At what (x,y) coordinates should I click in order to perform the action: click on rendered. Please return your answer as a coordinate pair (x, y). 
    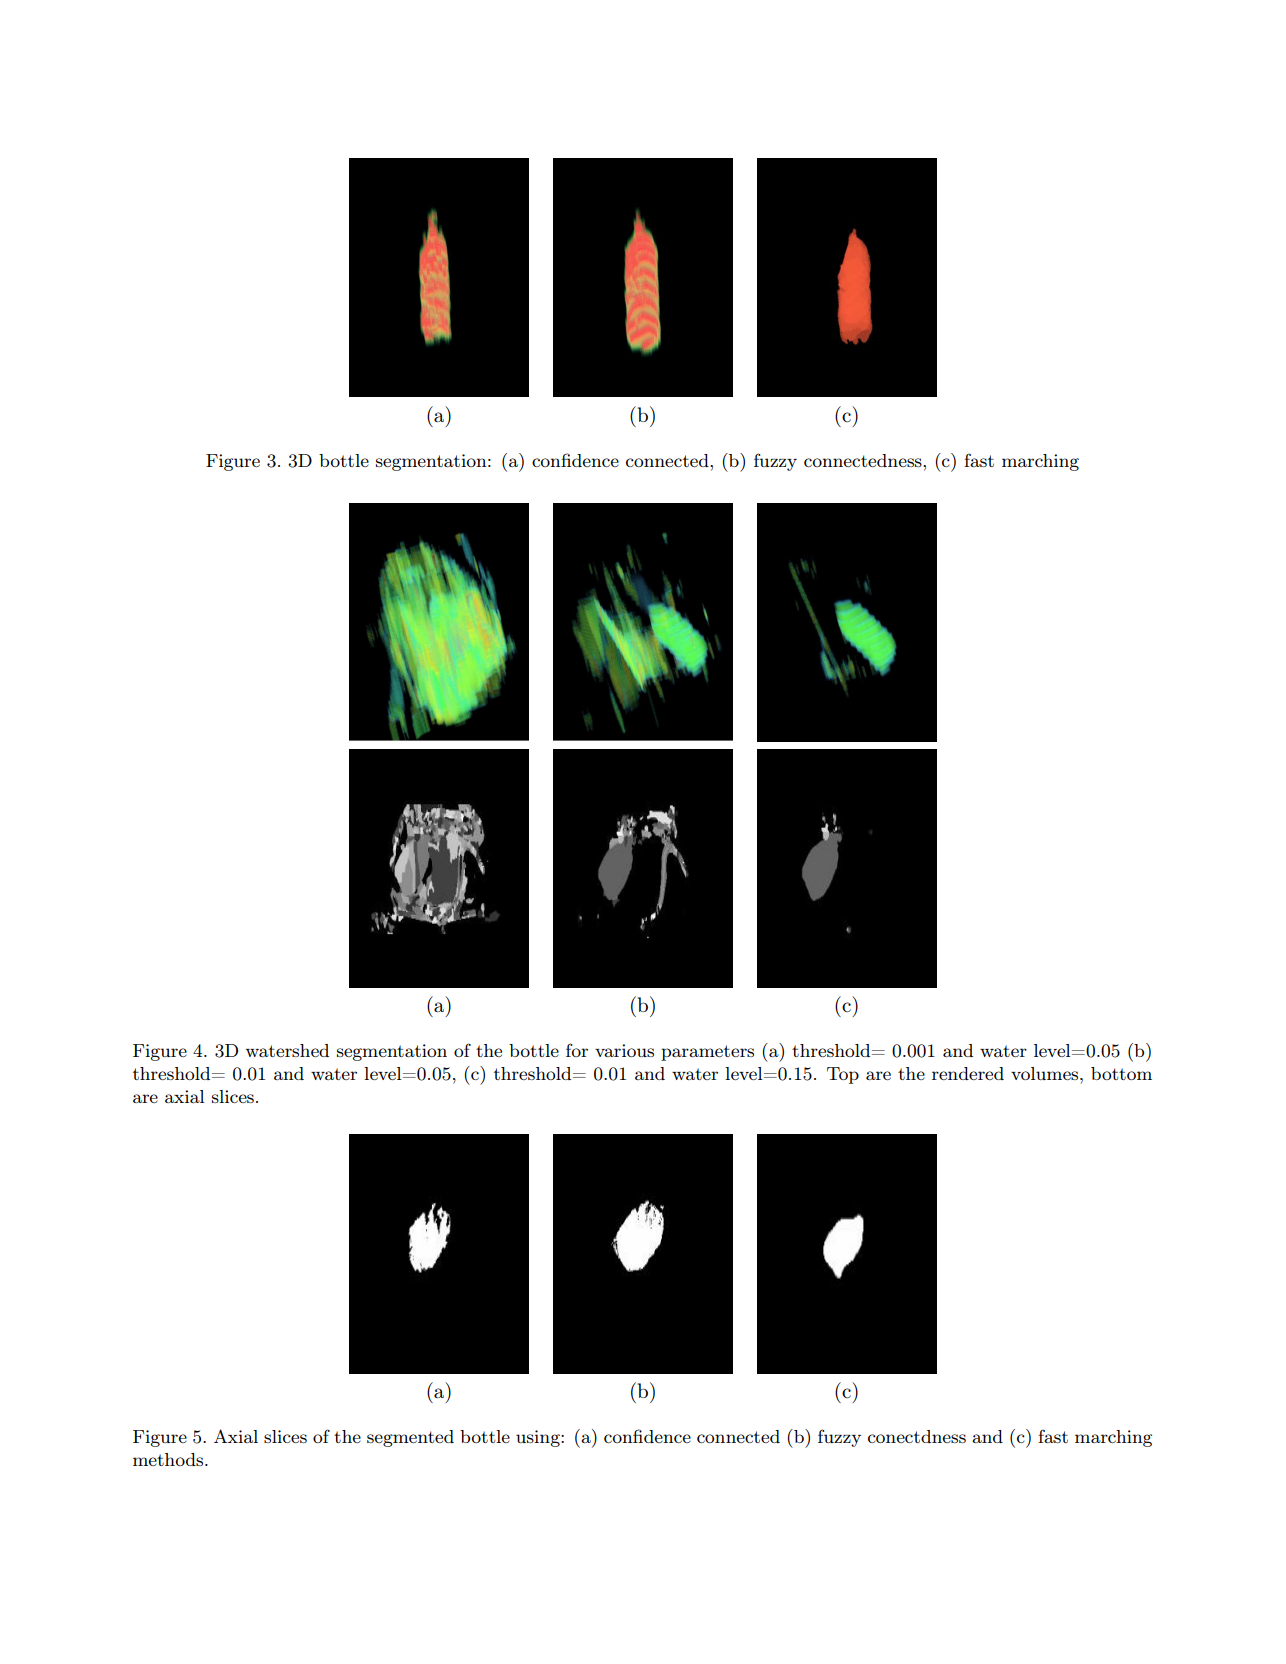
    Looking at the image, I should click on (968, 1073).
